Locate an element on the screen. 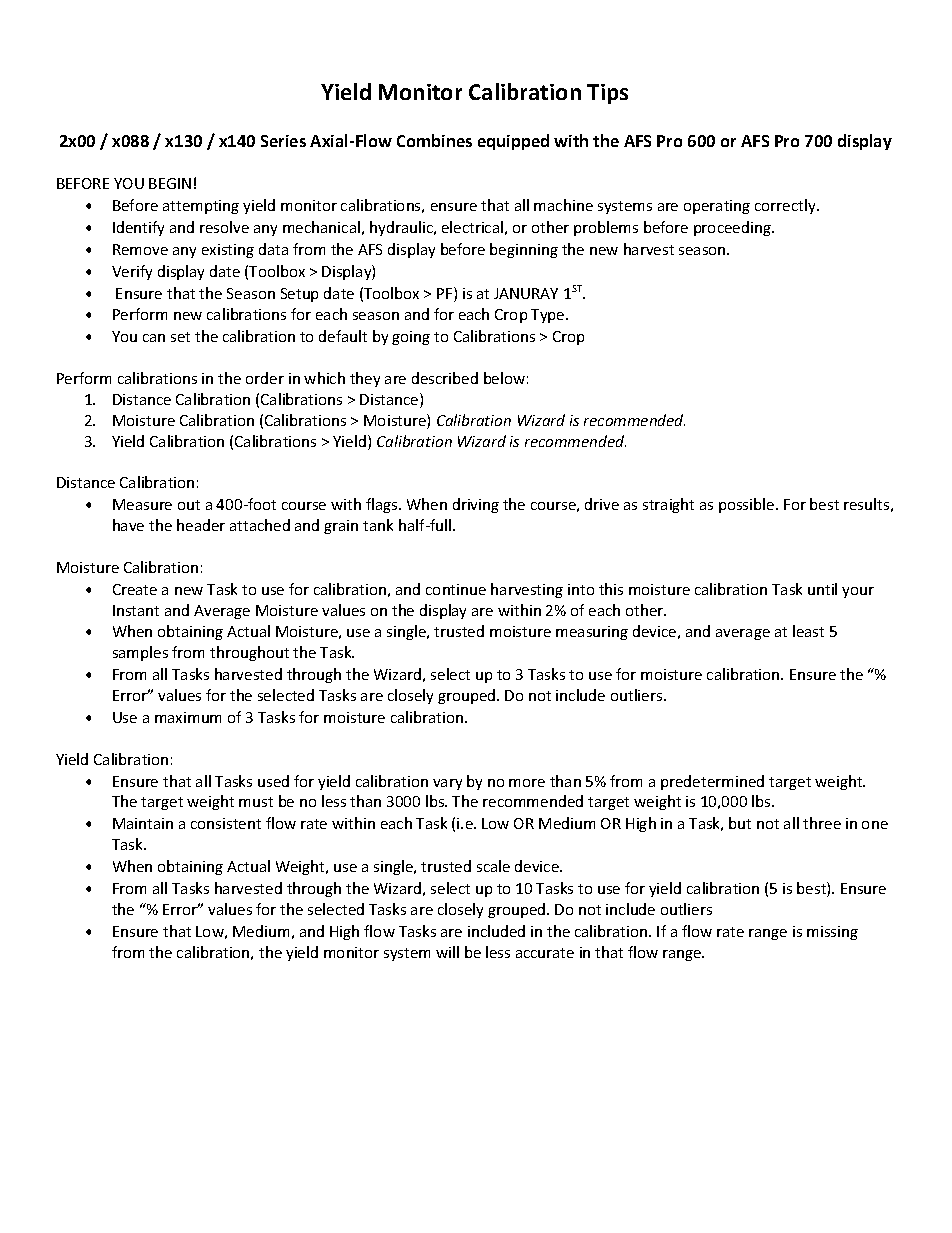 This screenshot has height=1233, width=952. correctly is located at coordinates (786, 206).
